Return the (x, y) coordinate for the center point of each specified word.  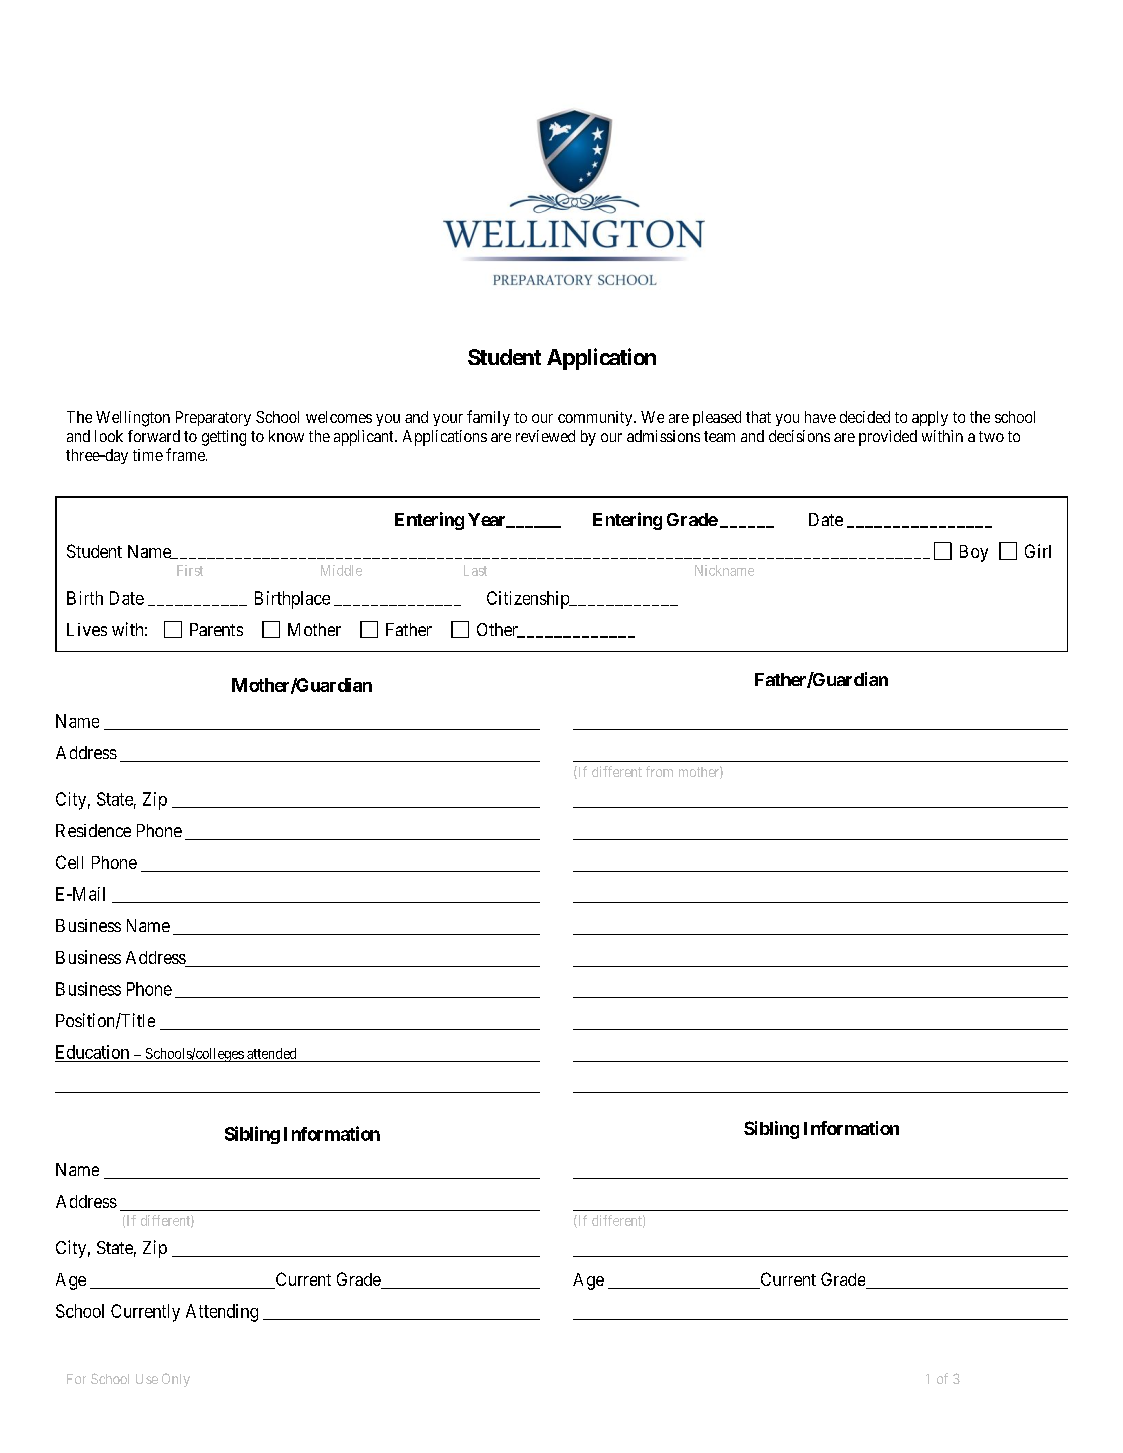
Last (475, 570)
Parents (216, 629)
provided (888, 438)
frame (186, 454)
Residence (93, 830)
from (659, 771)
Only (176, 1380)
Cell (69, 862)
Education (93, 1053)
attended (271, 1053)
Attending (222, 1313)
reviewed (545, 436)
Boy (974, 553)
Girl (1038, 551)
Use (147, 1379)
